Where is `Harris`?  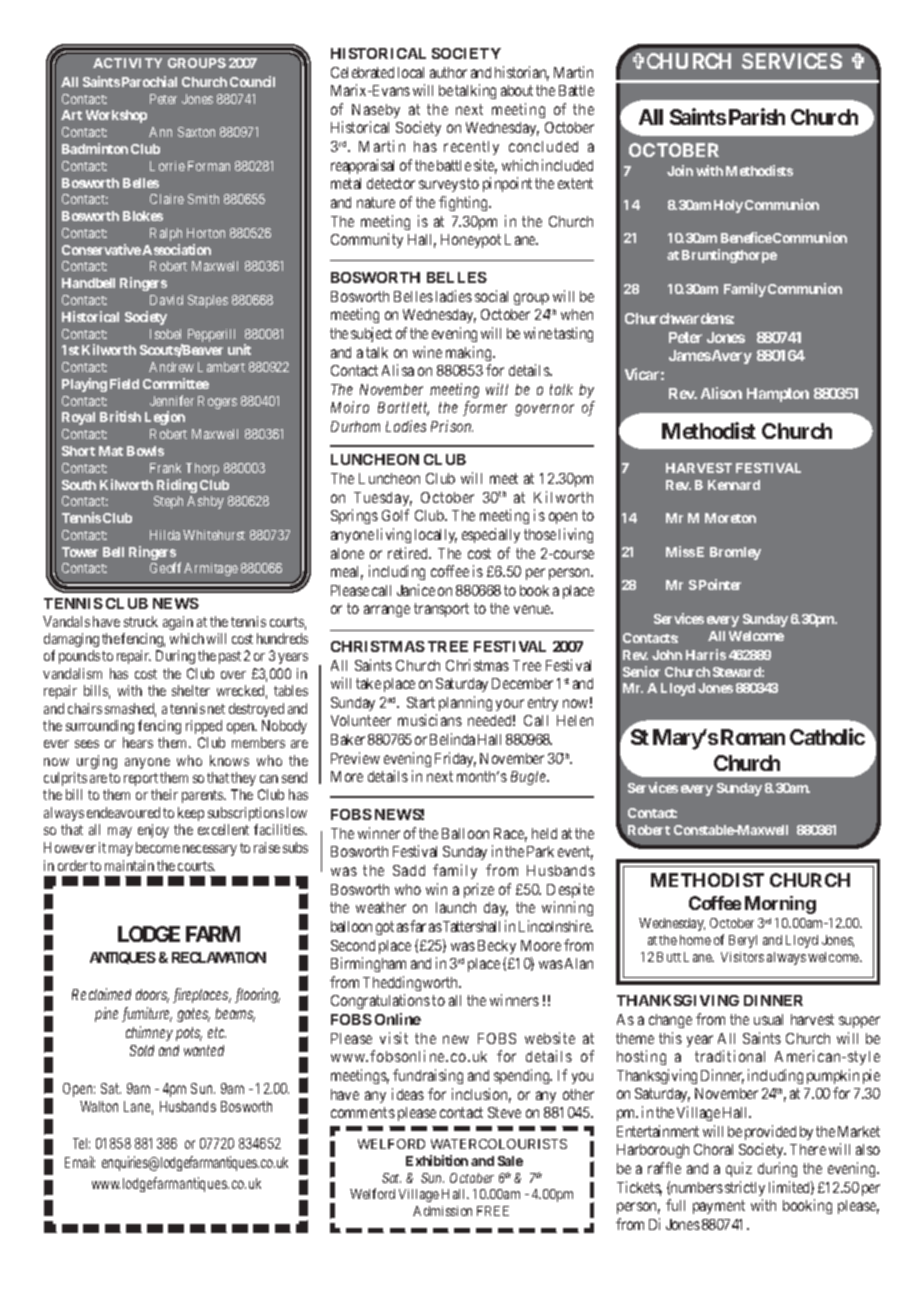
Harris is located at coordinates (706, 654).
